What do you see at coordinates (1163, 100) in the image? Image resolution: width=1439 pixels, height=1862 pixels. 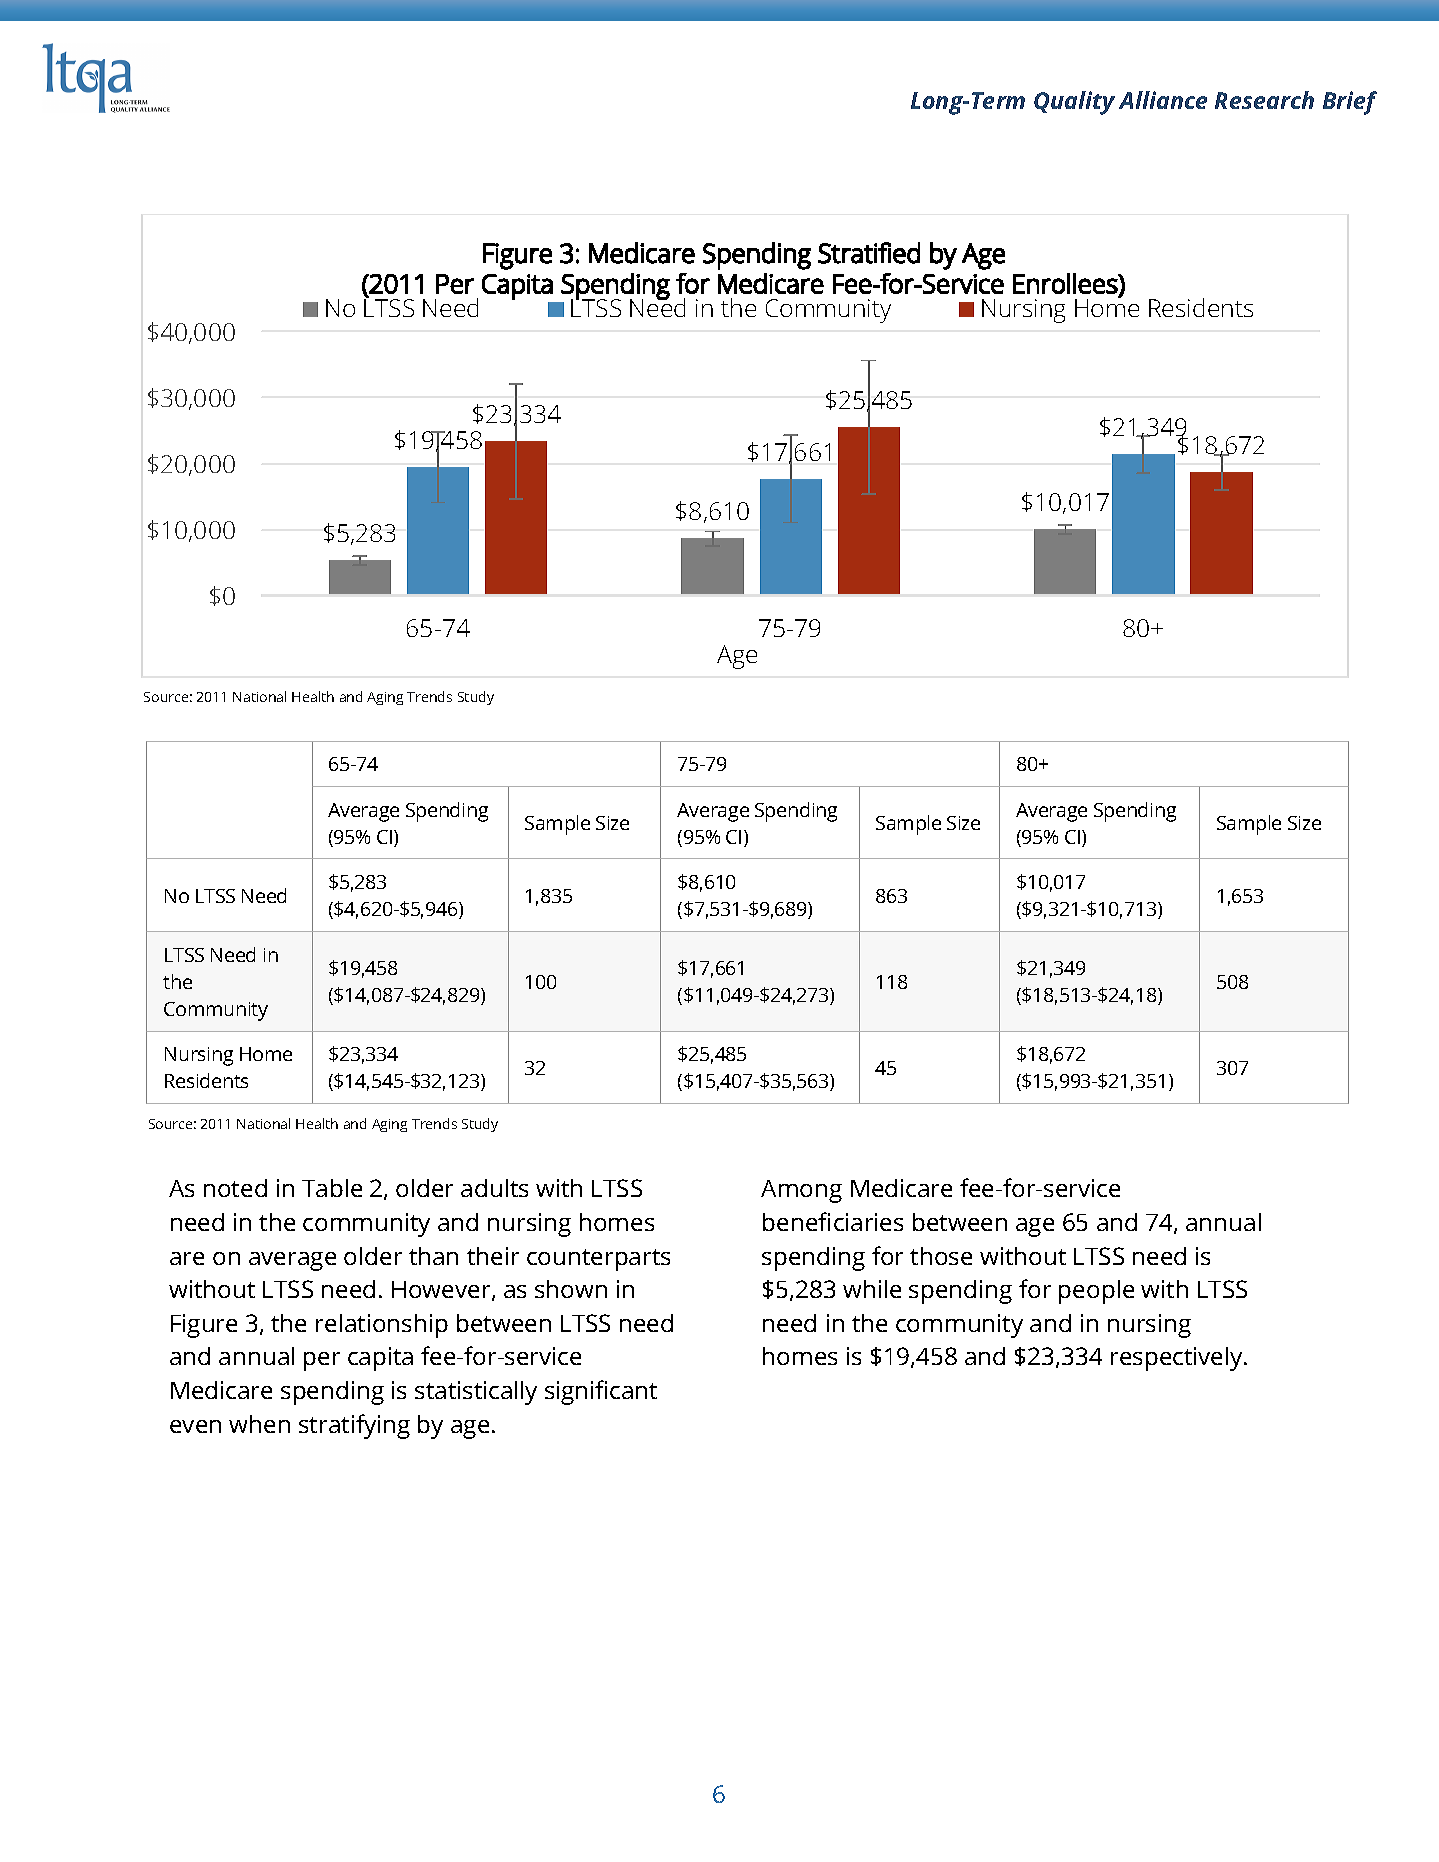 I see `Alliance` at bounding box center [1163, 100].
